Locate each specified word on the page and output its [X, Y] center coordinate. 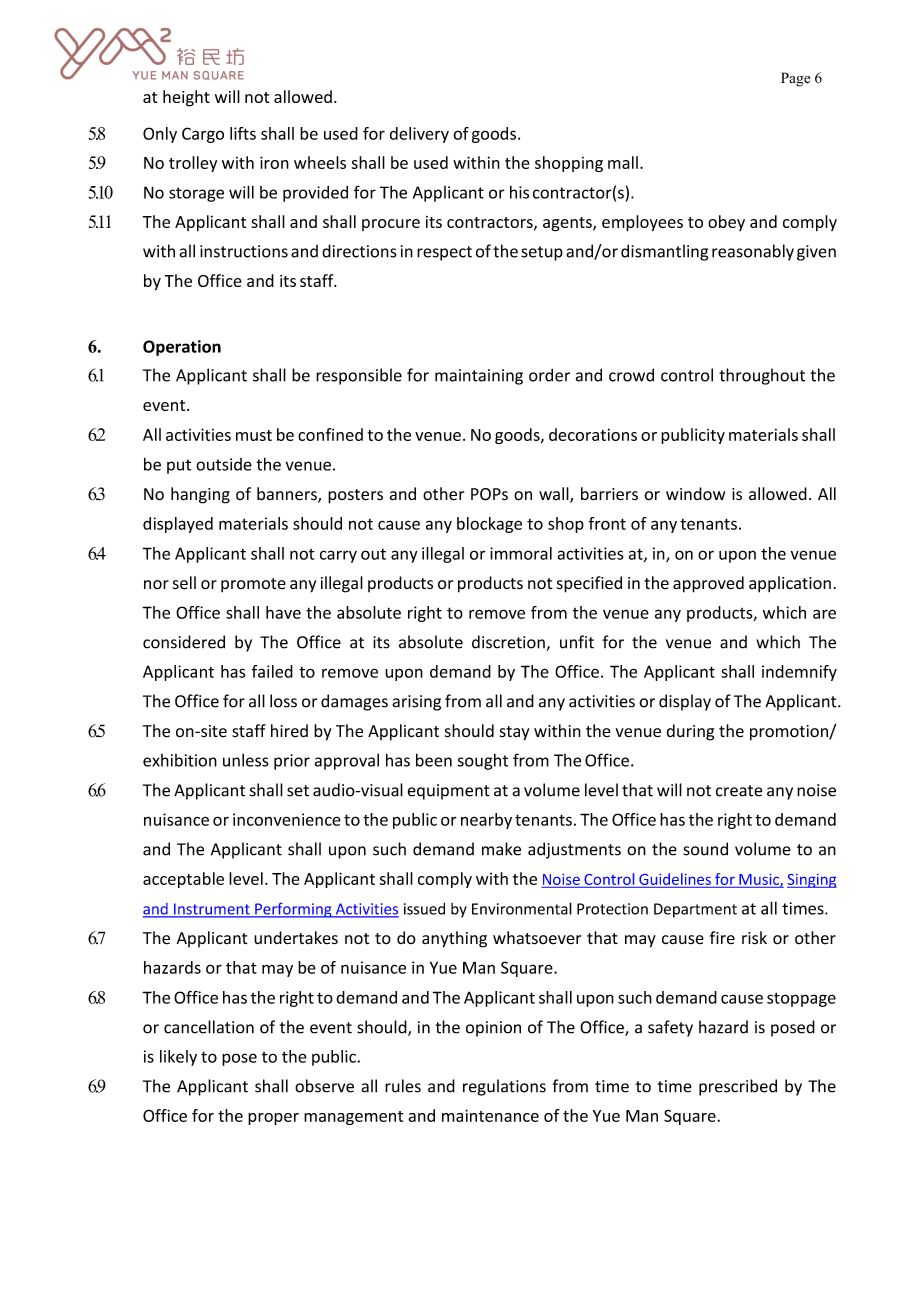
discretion [509, 643]
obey [726, 223]
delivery [419, 135]
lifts [243, 133]
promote [253, 585]
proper [273, 1119]
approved [708, 584]
